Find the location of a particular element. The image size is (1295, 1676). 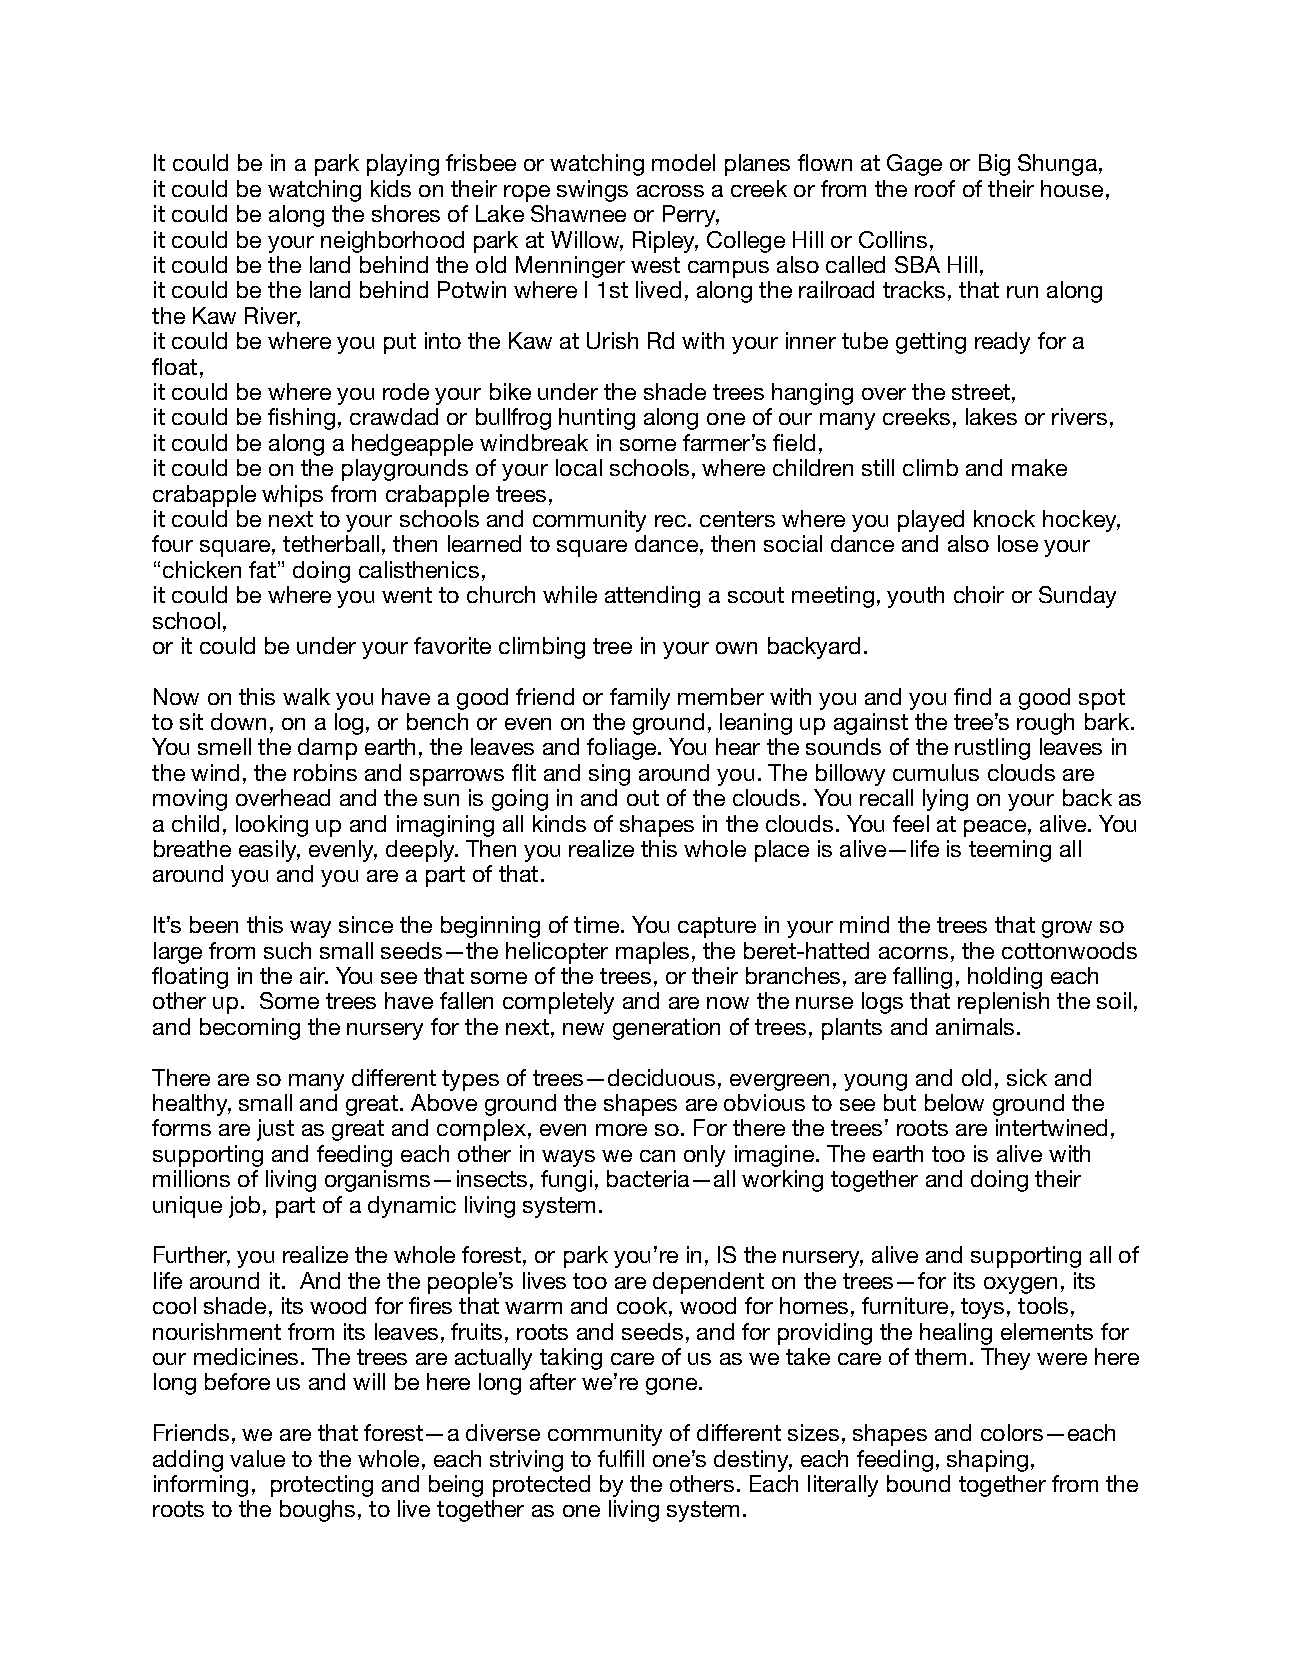

shaping is located at coordinates (987, 1461).
